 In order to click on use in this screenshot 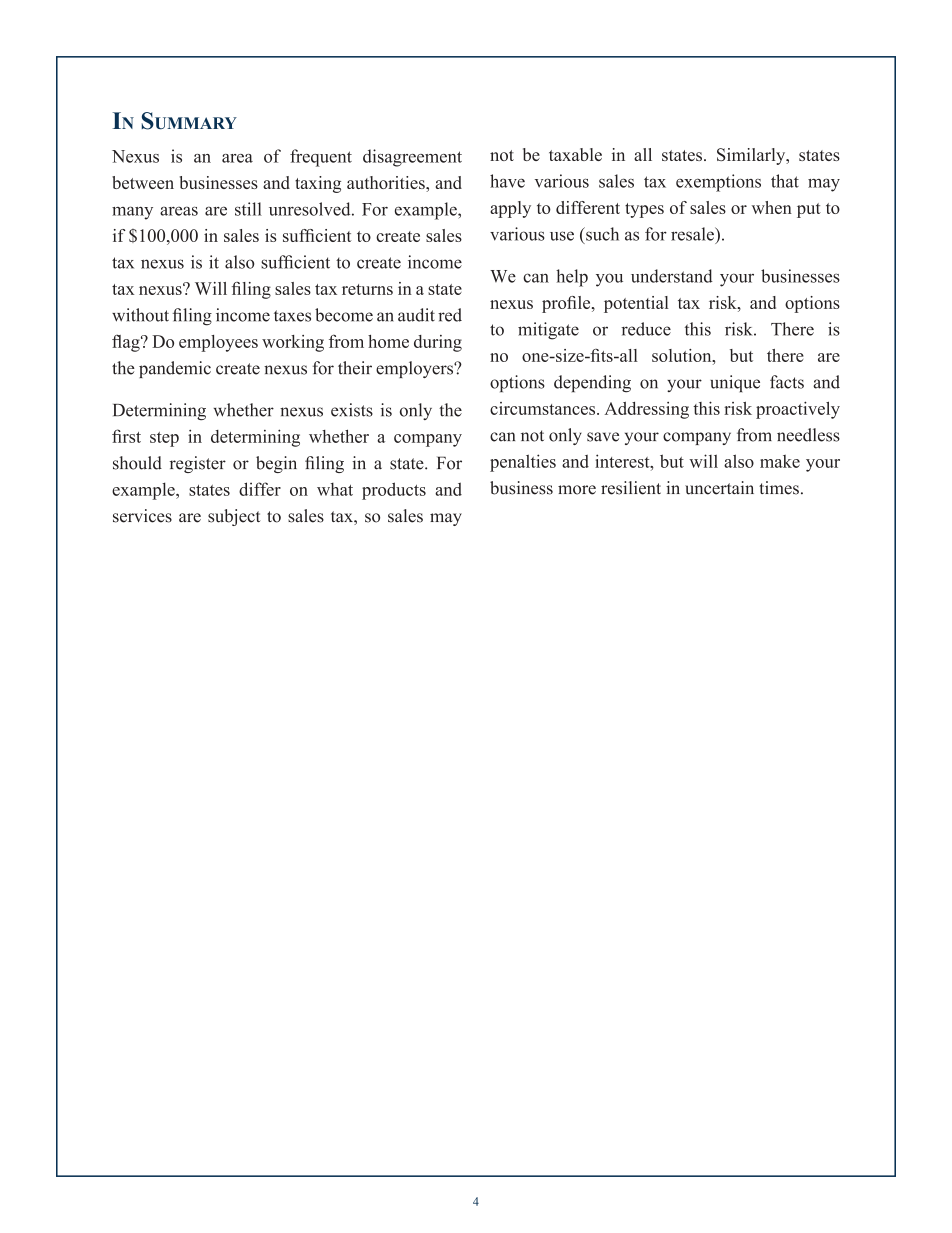, I will do `click(562, 236)`.
